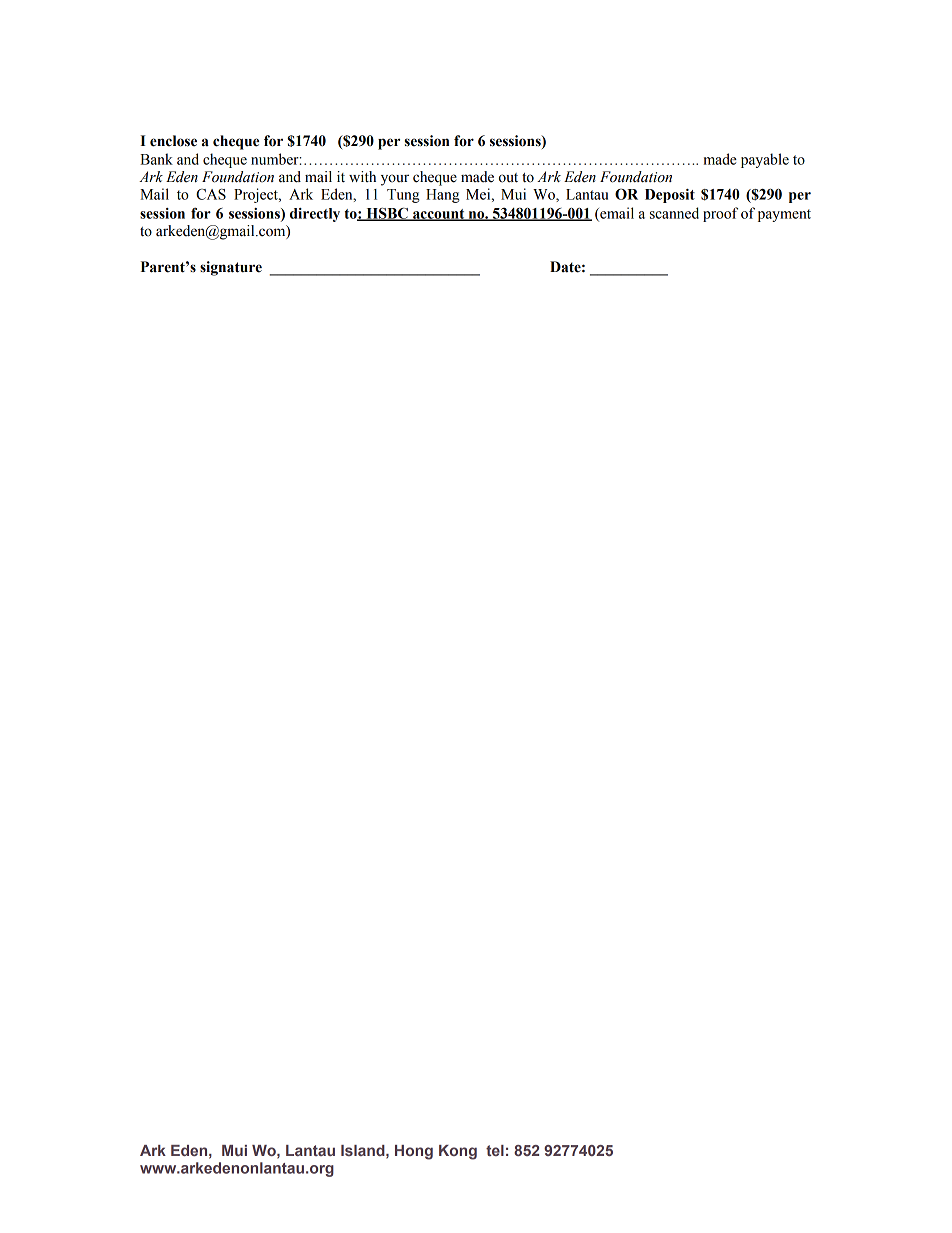 The width and height of the screenshot is (952, 1233). Describe the element at coordinates (211, 194) in the screenshot. I see `CAS` at that location.
